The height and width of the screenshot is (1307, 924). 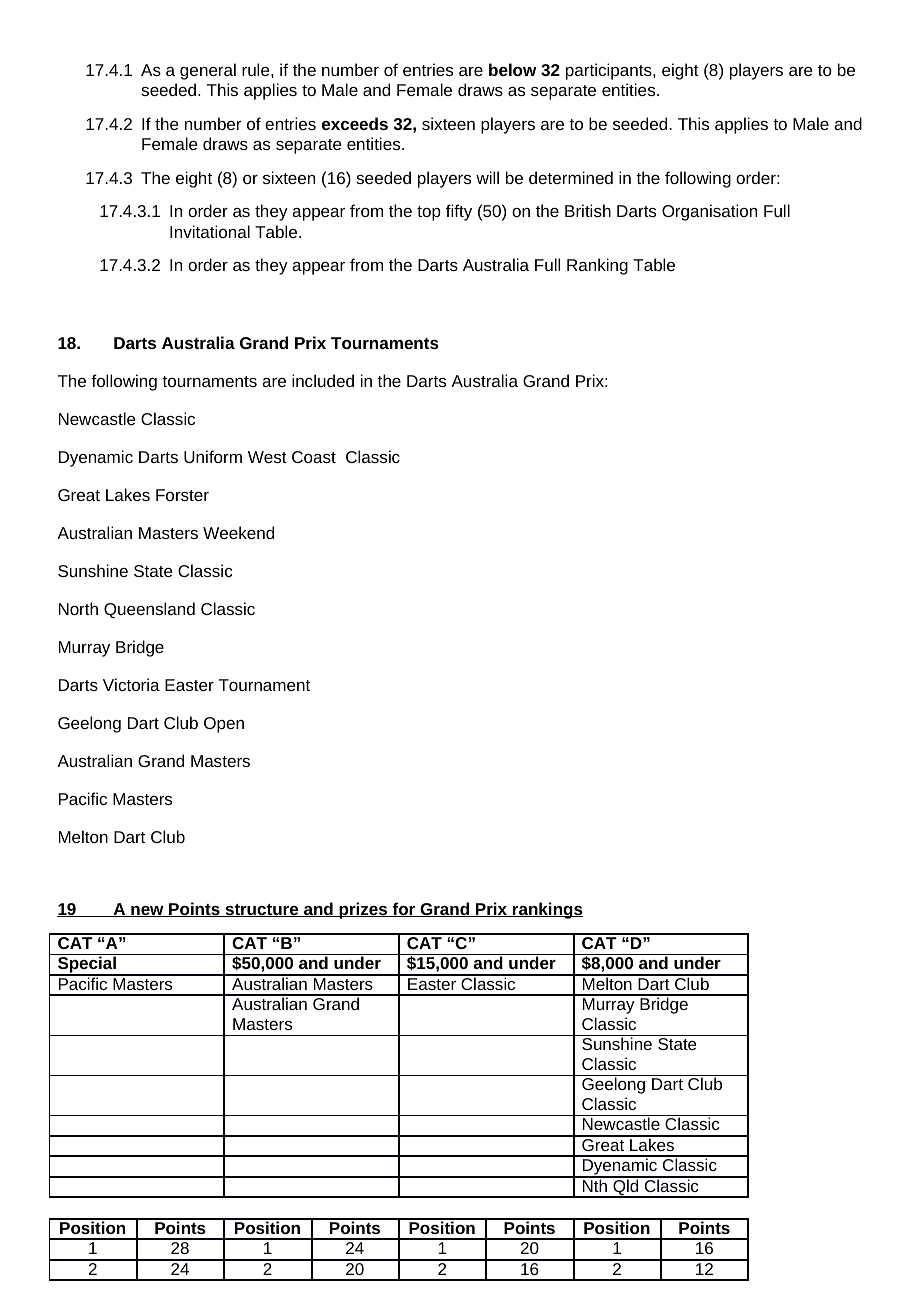 What do you see at coordinates (610, 71) in the screenshot?
I see `participants` at bounding box center [610, 71].
